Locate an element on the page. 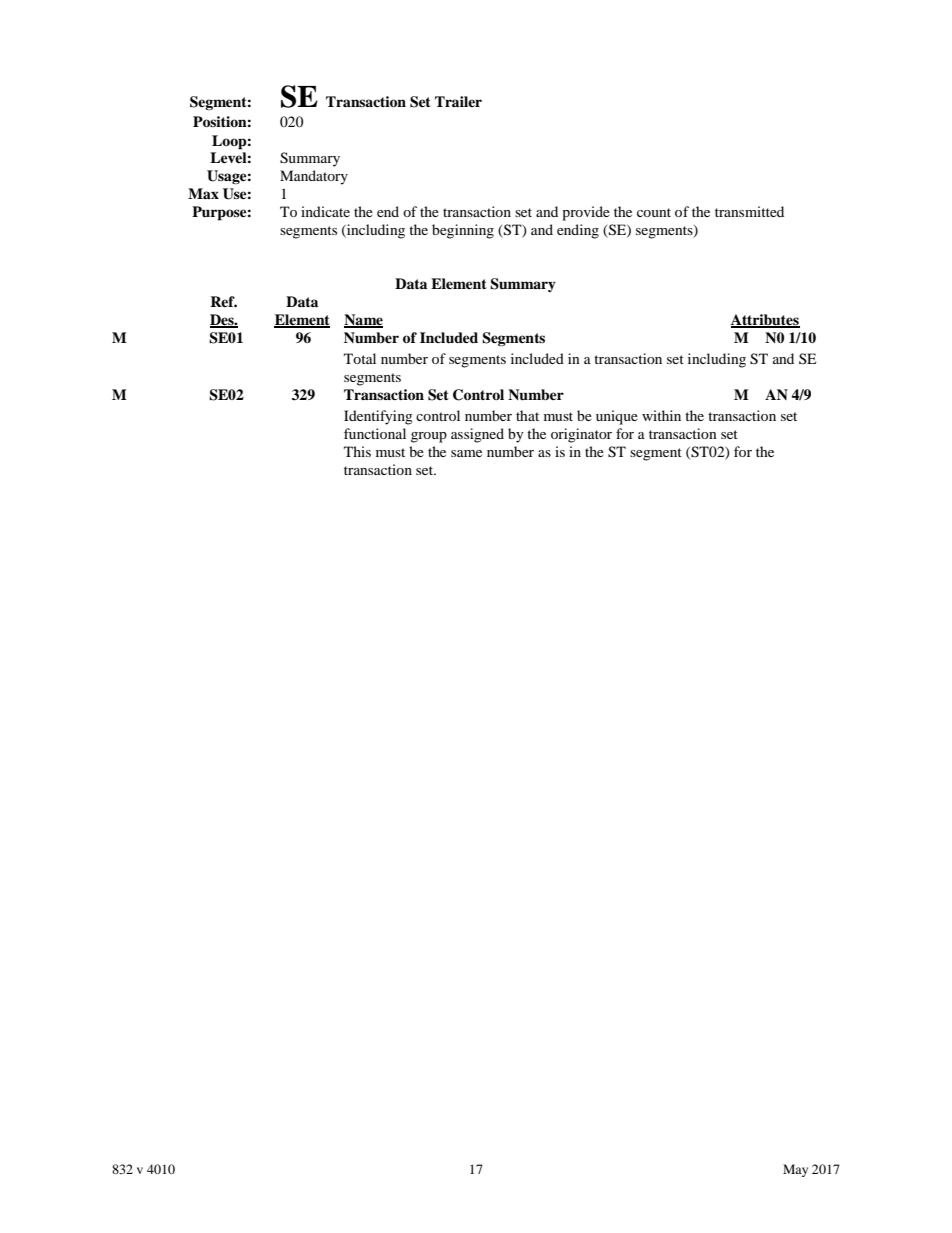 This image has height=1233, width=952. functional is located at coordinates (375, 433).
